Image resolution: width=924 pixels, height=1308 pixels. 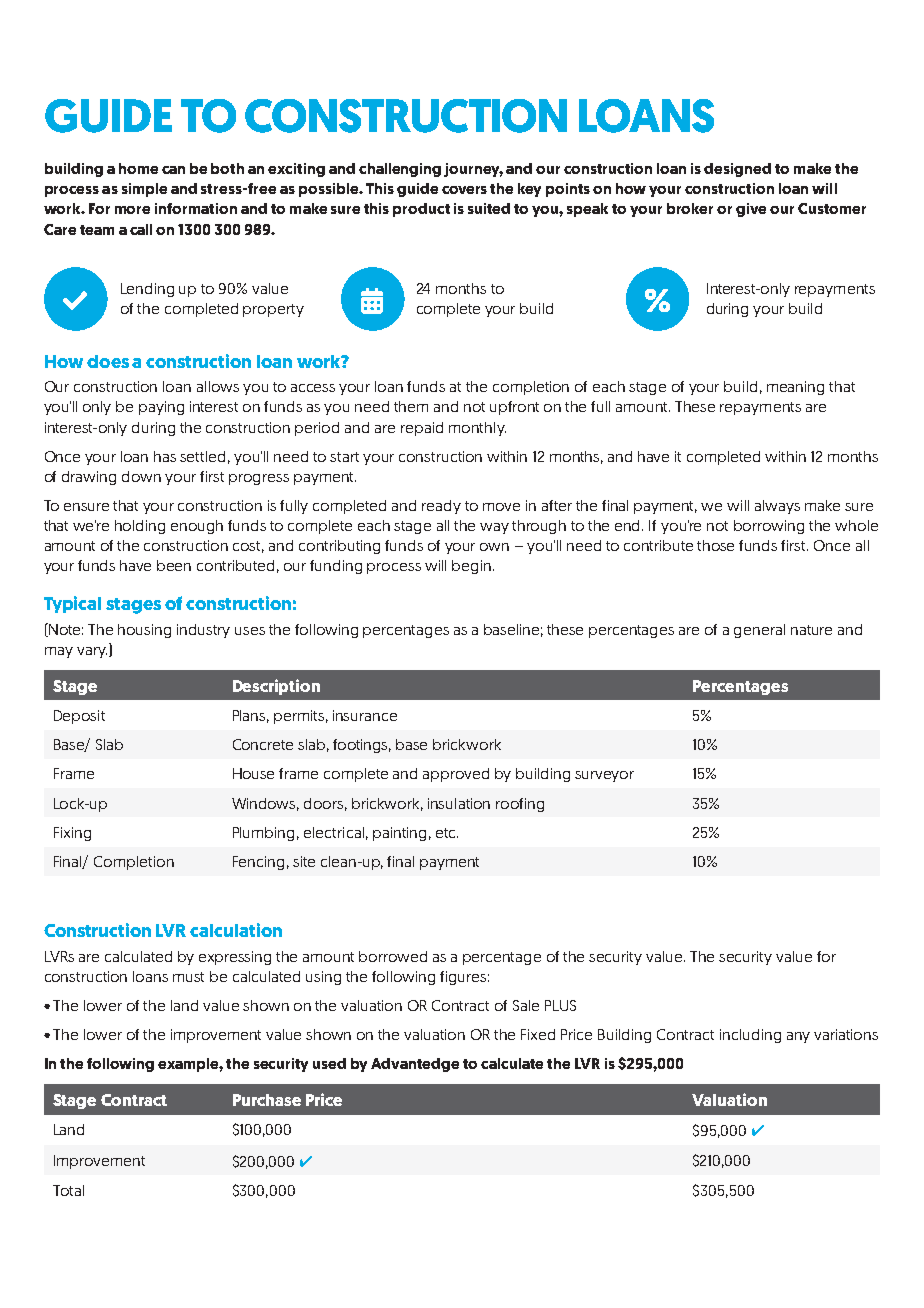 I want to click on give, so click(x=751, y=210).
